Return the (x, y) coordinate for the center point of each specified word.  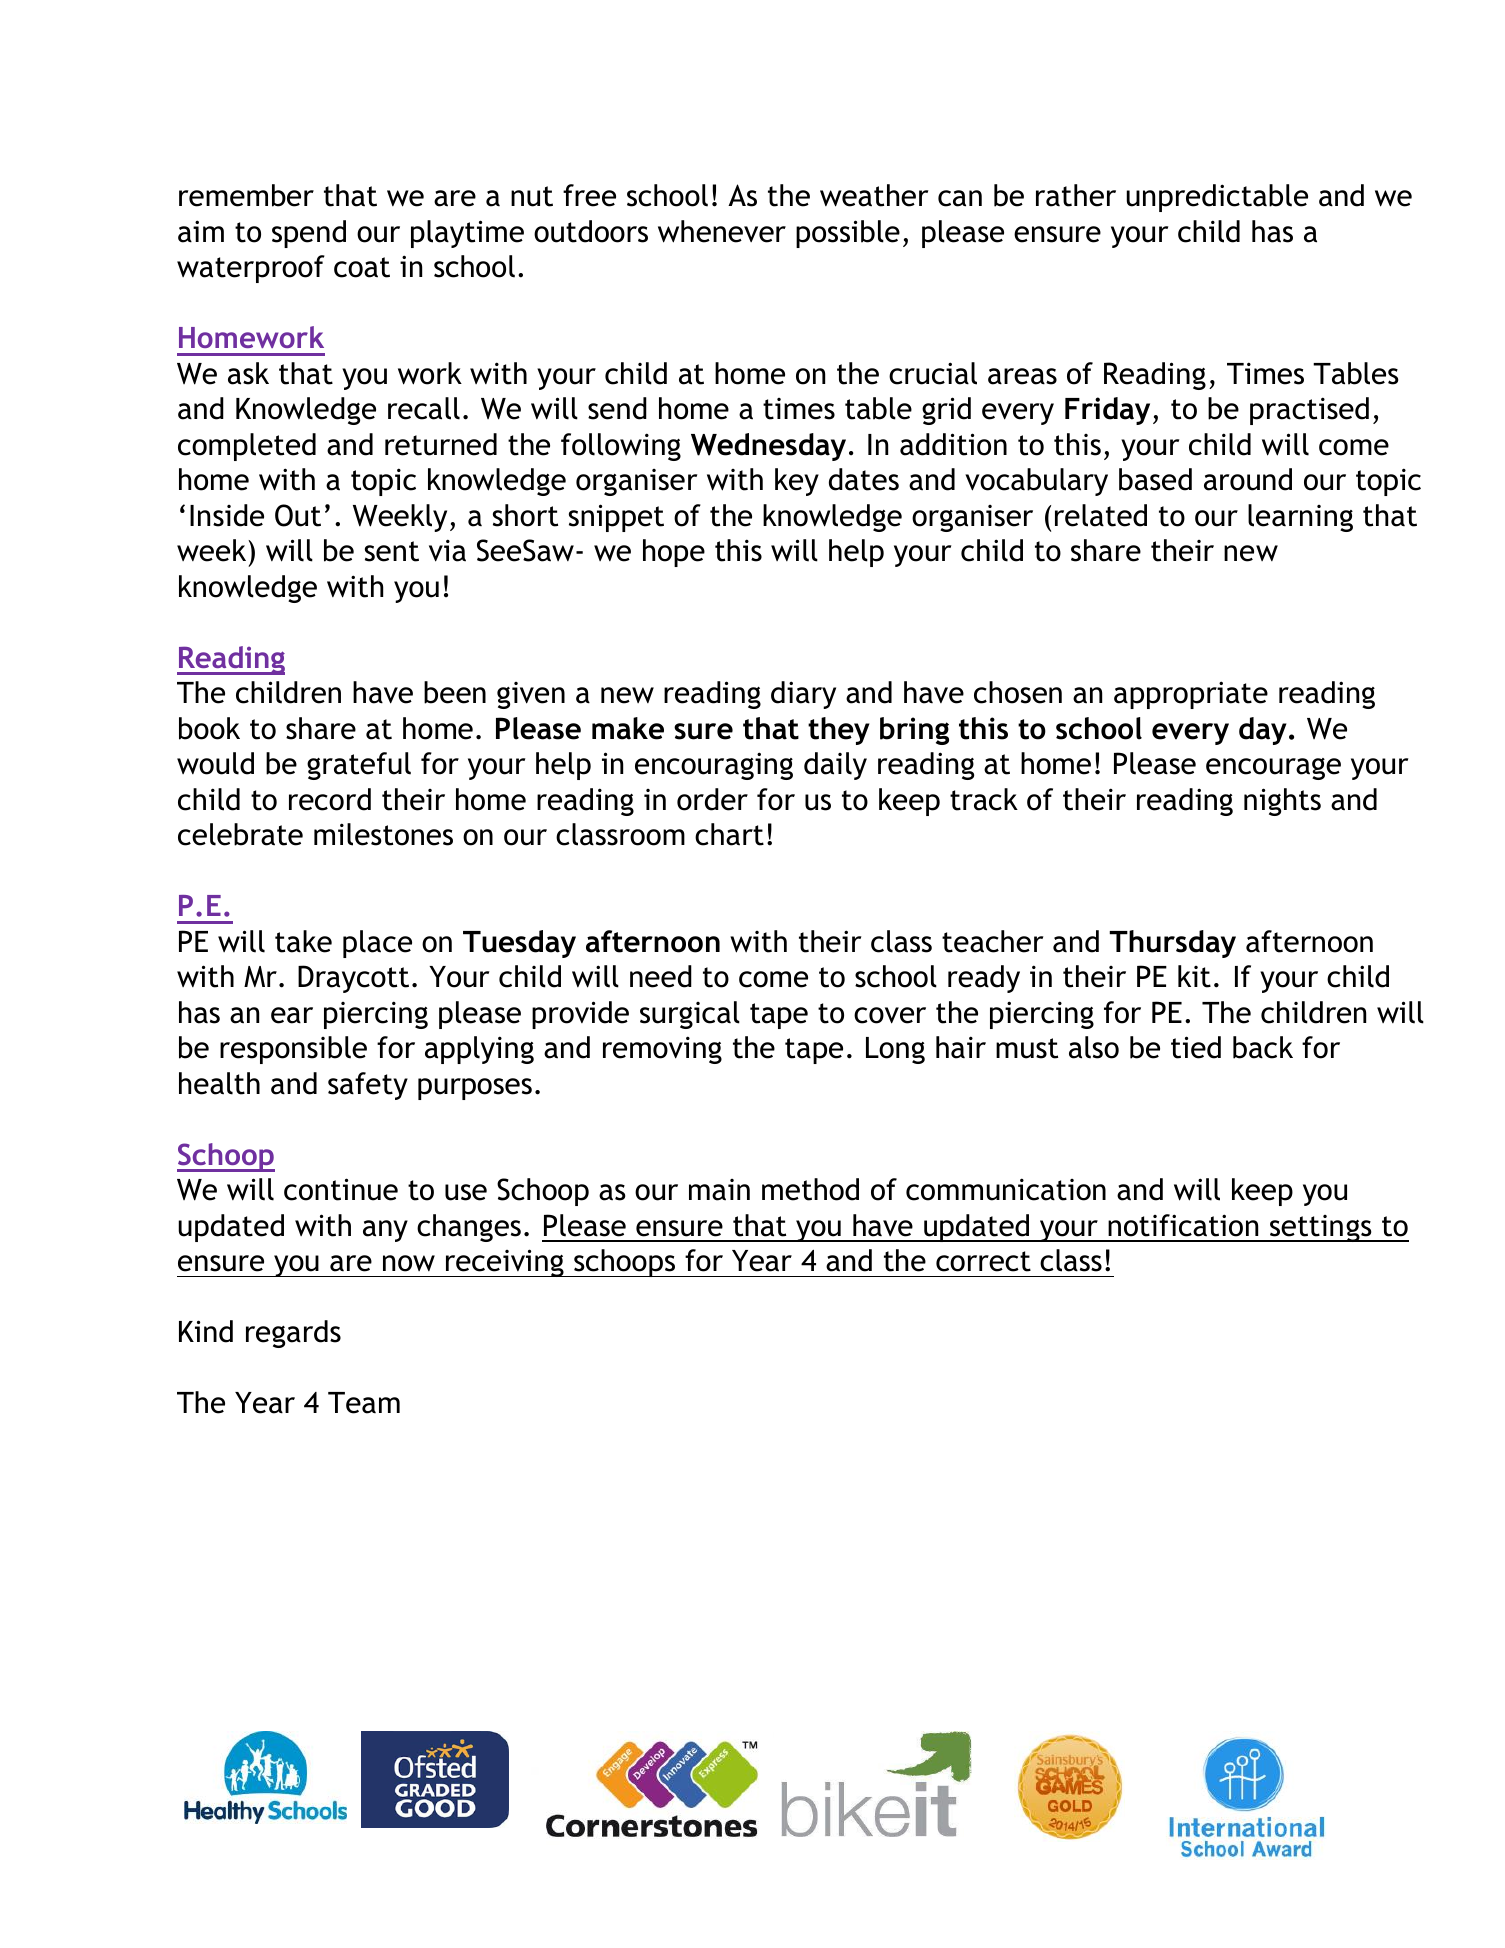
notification (1183, 1225)
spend (309, 234)
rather (1076, 195)
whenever (722, 231)
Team (364, 1403)
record (330, 799)
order (712, 799)
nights (1282, 802)
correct (983, 1261)
